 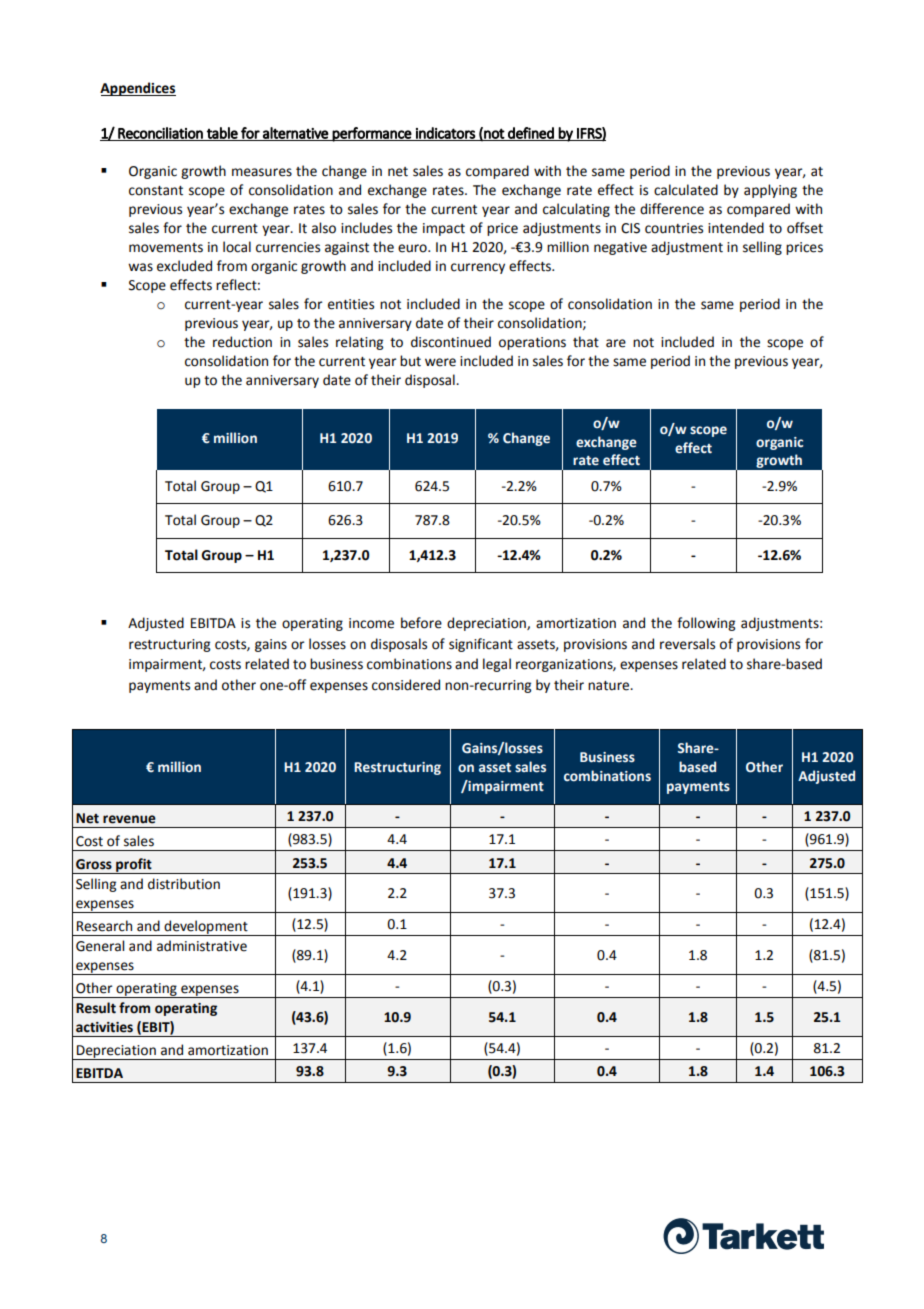 What do you see at coordinates (445, 134) in the document?
I see `indicators` at bounding box center [445, 134].
